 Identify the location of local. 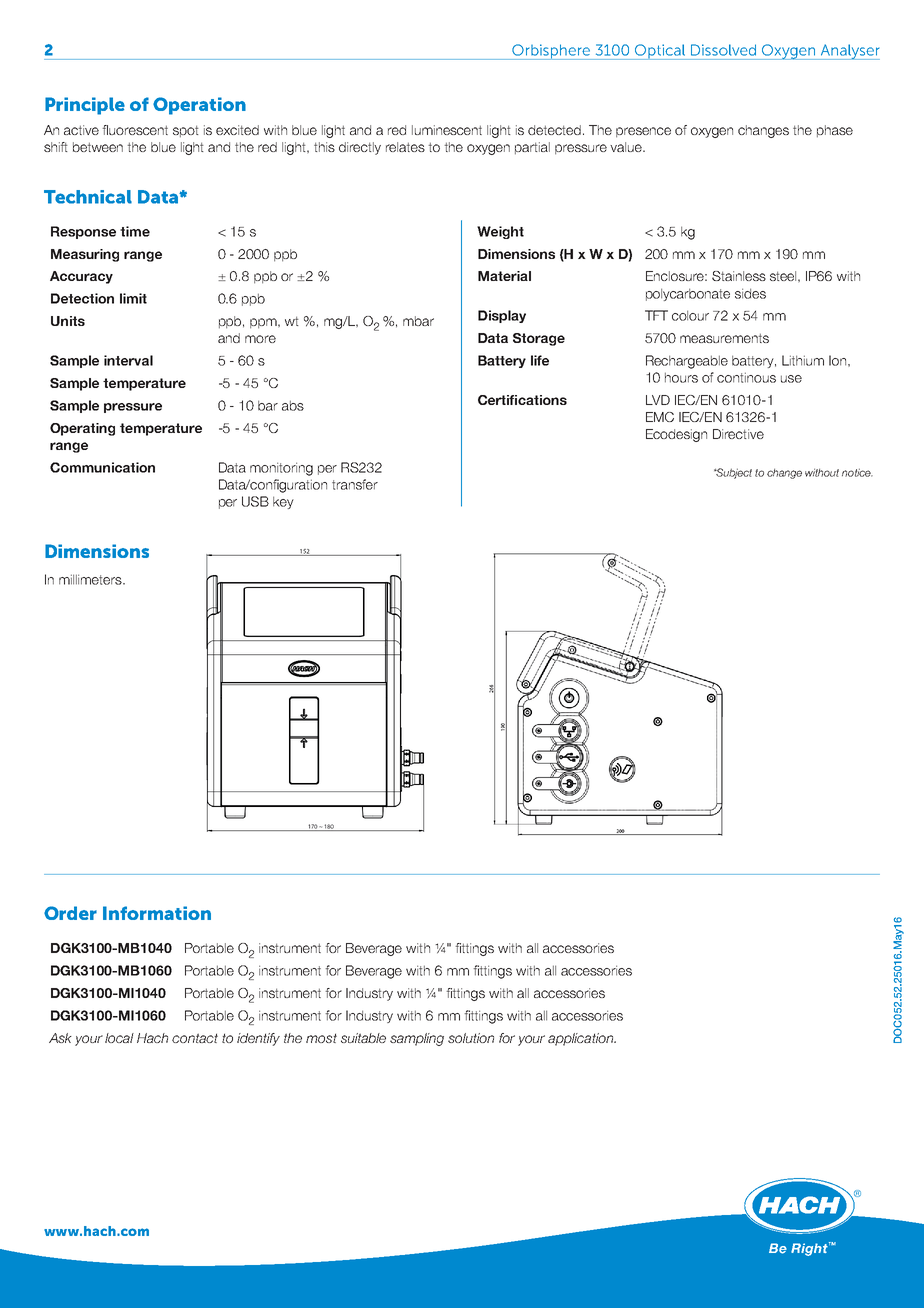
(119, 1038).
